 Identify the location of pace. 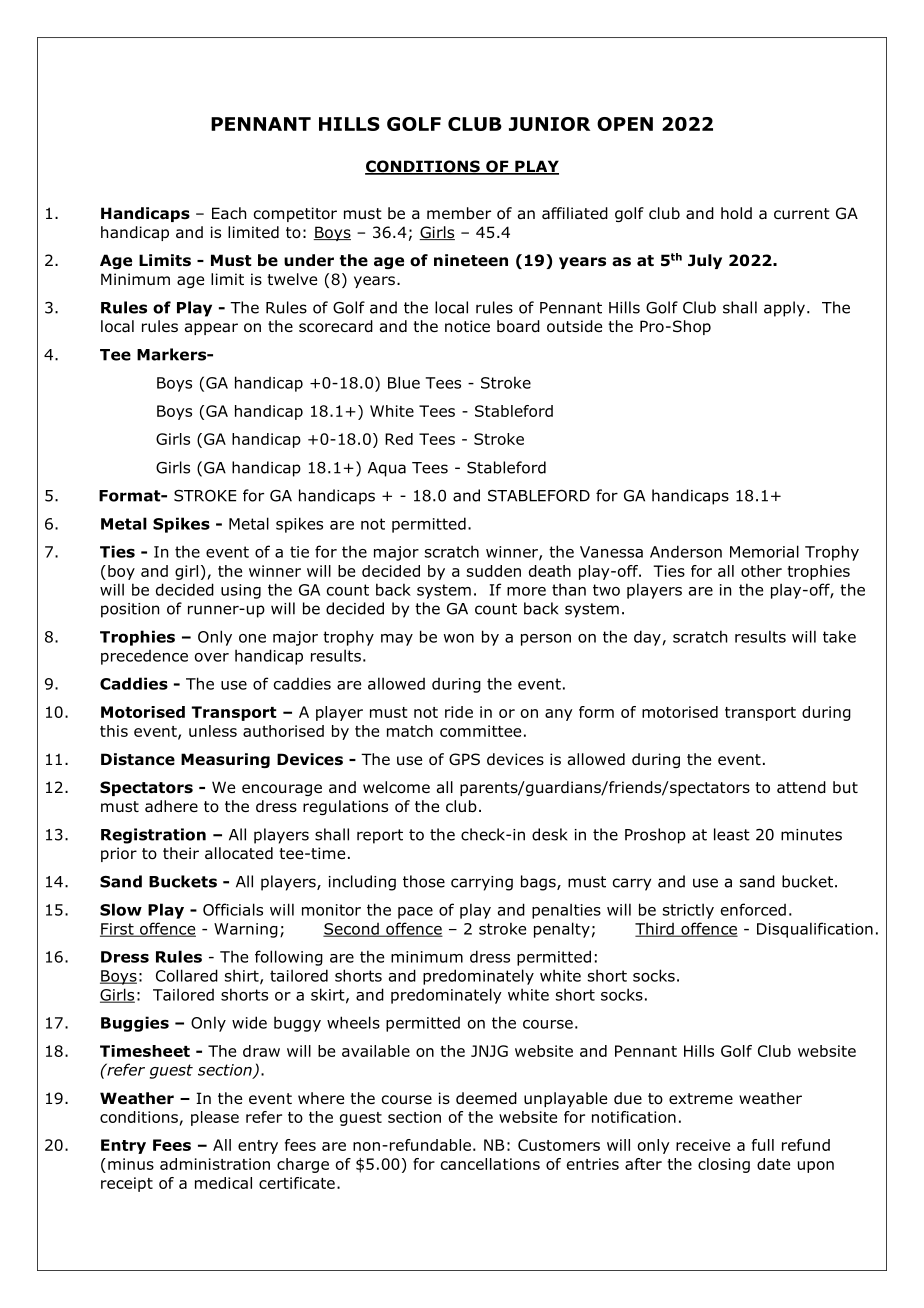
(415, 913).
